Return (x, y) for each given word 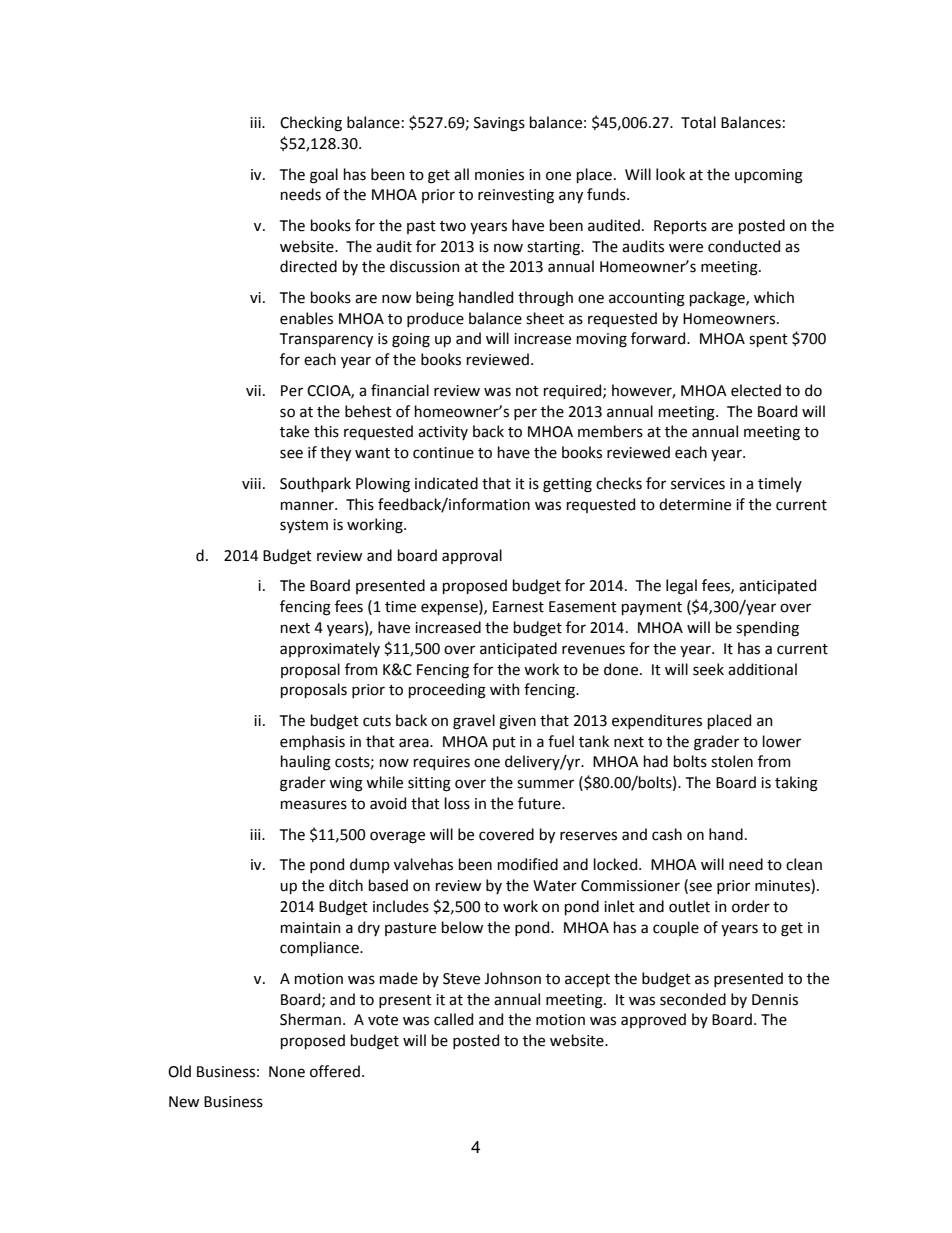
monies (499, 175)
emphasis (312, 742)
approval (472, 556)
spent (768, 340)
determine (695, 504)
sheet (545, 318)
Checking (311, 124)
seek (708, 669)
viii (251, 483)
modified (528, 864)
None (287, 1072)
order (751, 906)
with (505, 689)
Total (698, 122)
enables (306, 318)
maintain (311, 928)
